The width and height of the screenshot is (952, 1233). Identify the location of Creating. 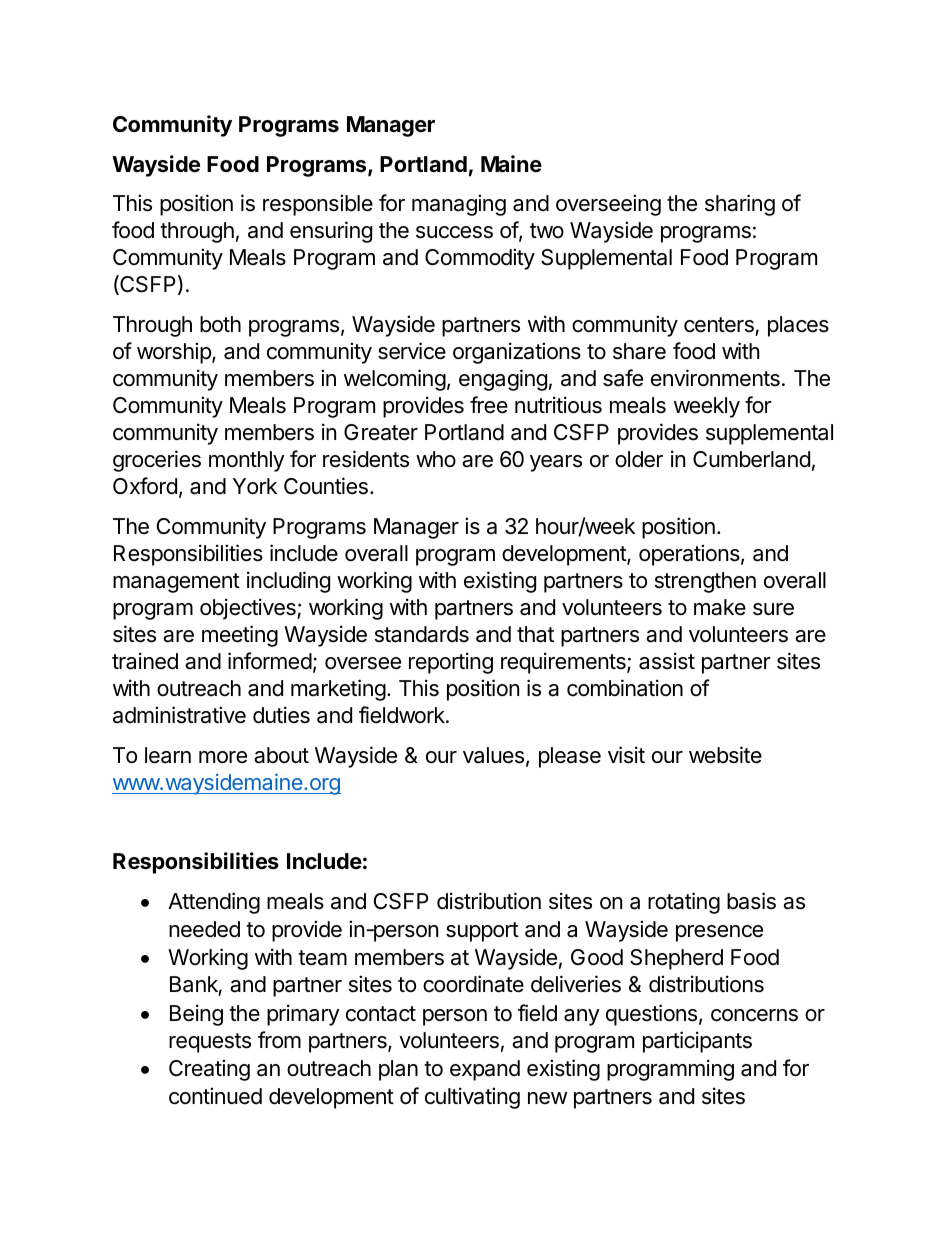
(209, 1070).
